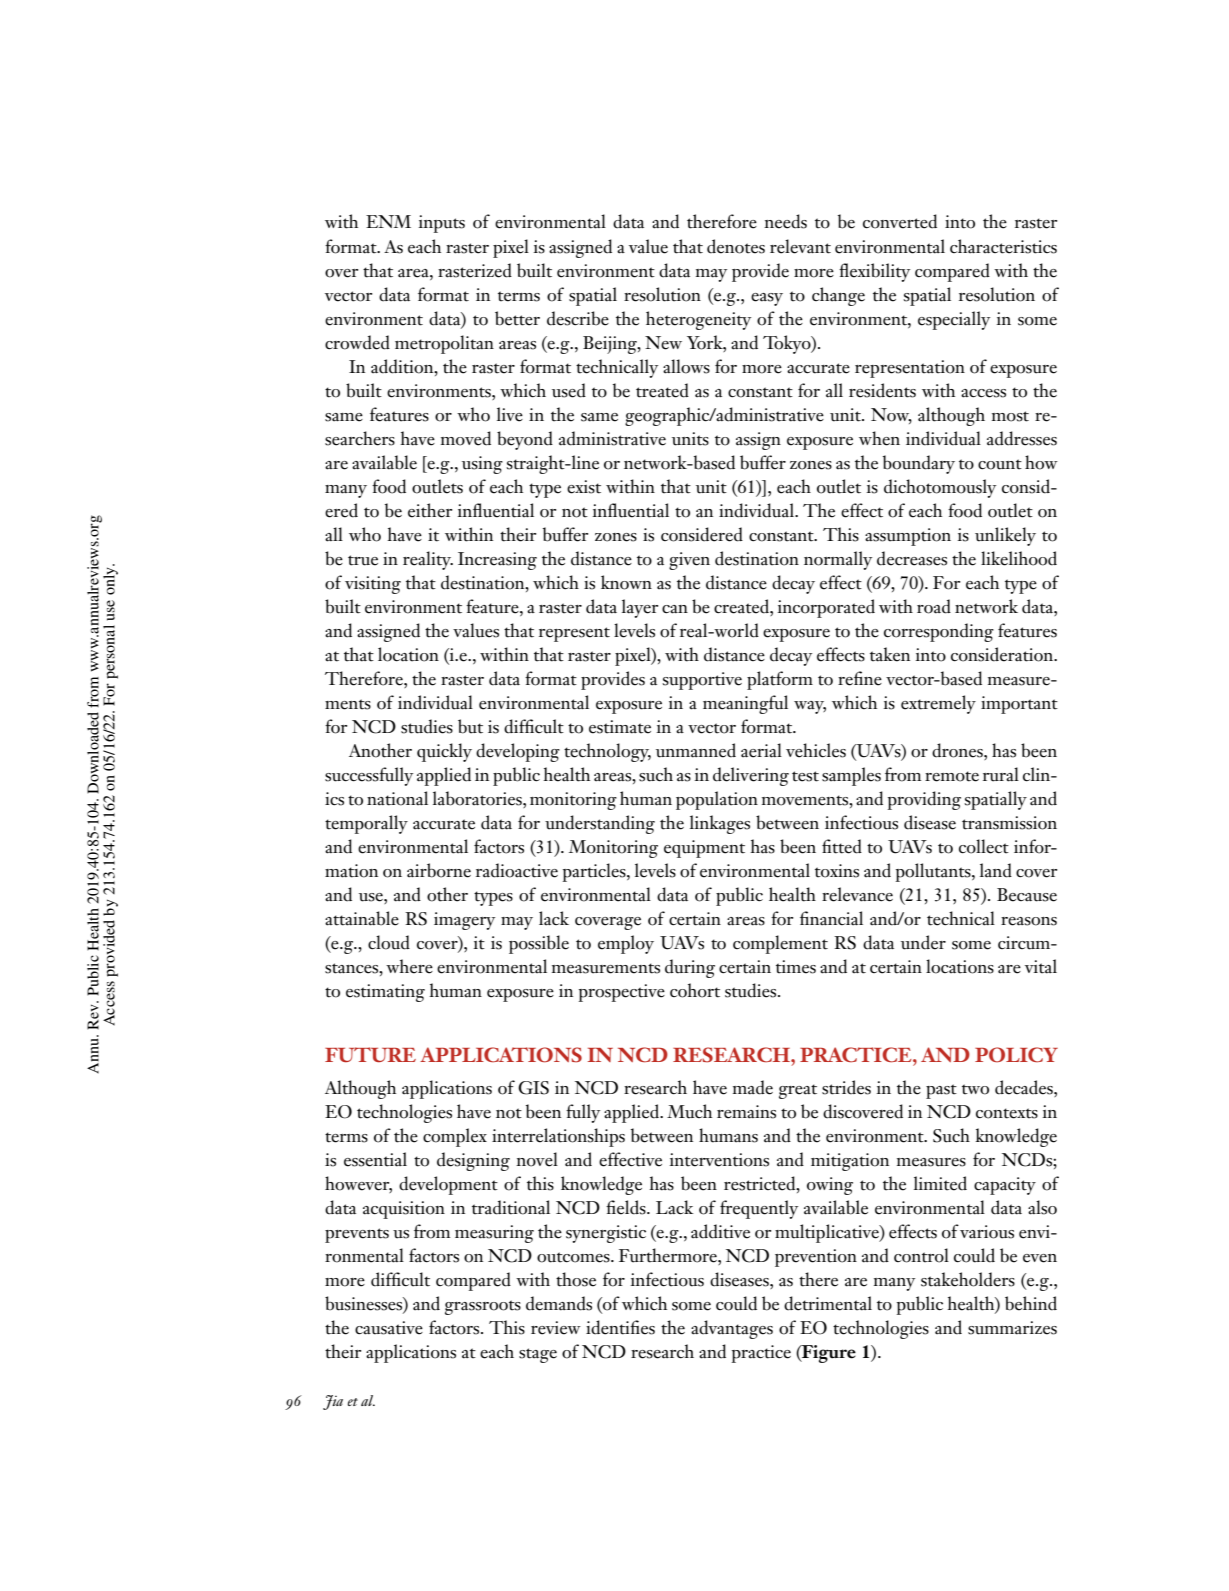 Image resolution: width=1229 pixels, height=1591 pixels. I want to click on visiting, so click(373, 585).
